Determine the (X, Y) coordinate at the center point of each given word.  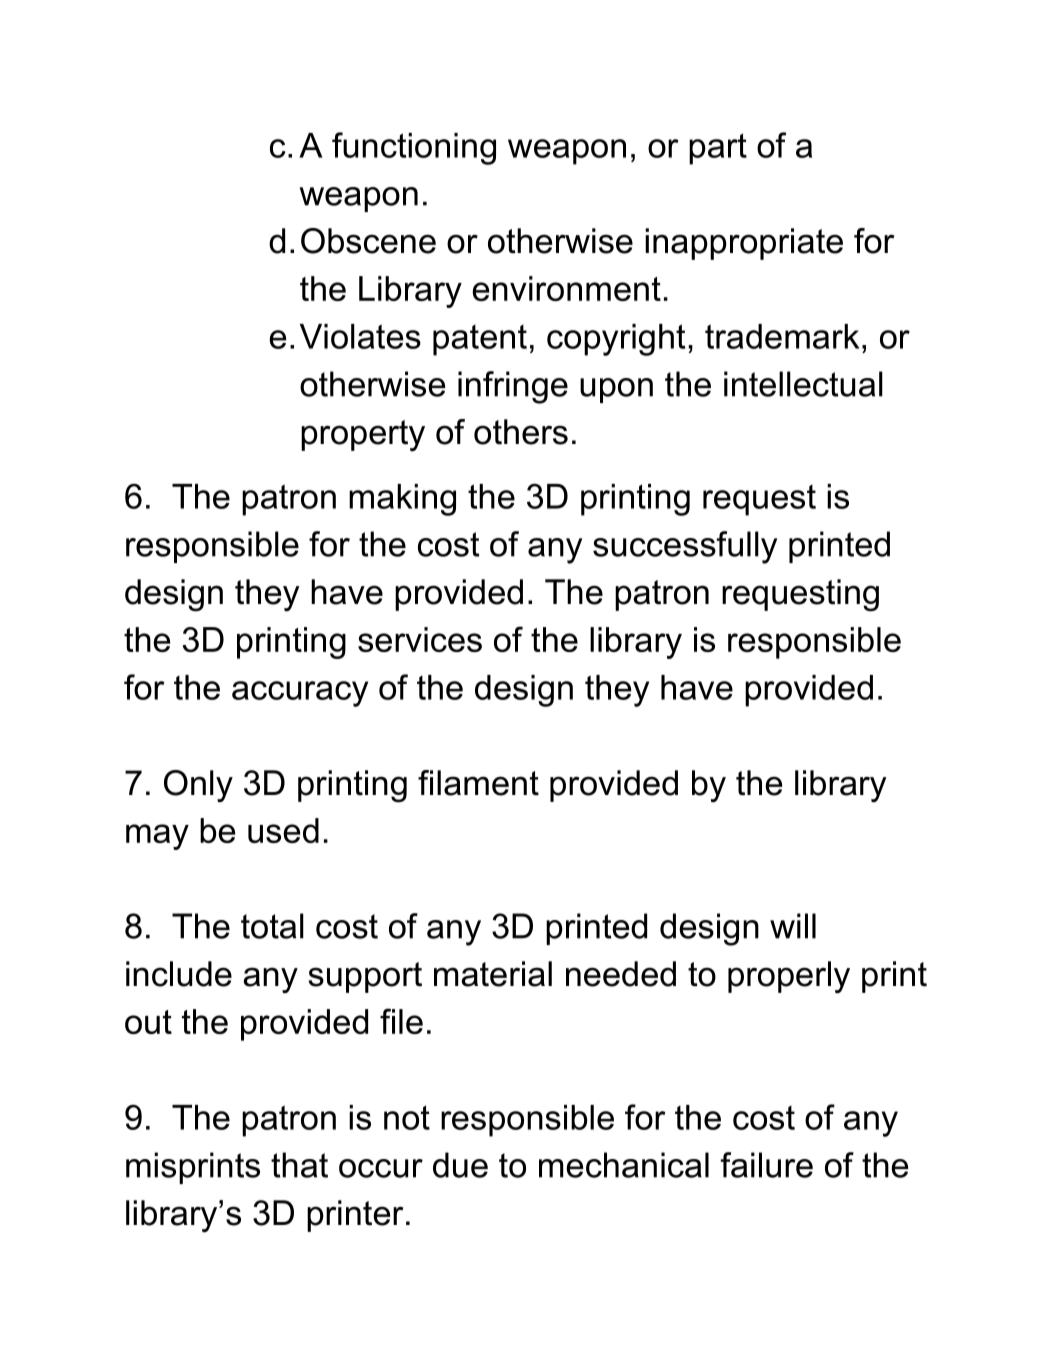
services (420, 639)
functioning (414, 148)
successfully (685, 547)
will (793, 926)
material (493, 974)
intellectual (803, 384)
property (363, 436)
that (299, 1165)
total (272, 926)
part (718, 149)
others (521, 432)
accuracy (300, 694)
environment (566, 288)
